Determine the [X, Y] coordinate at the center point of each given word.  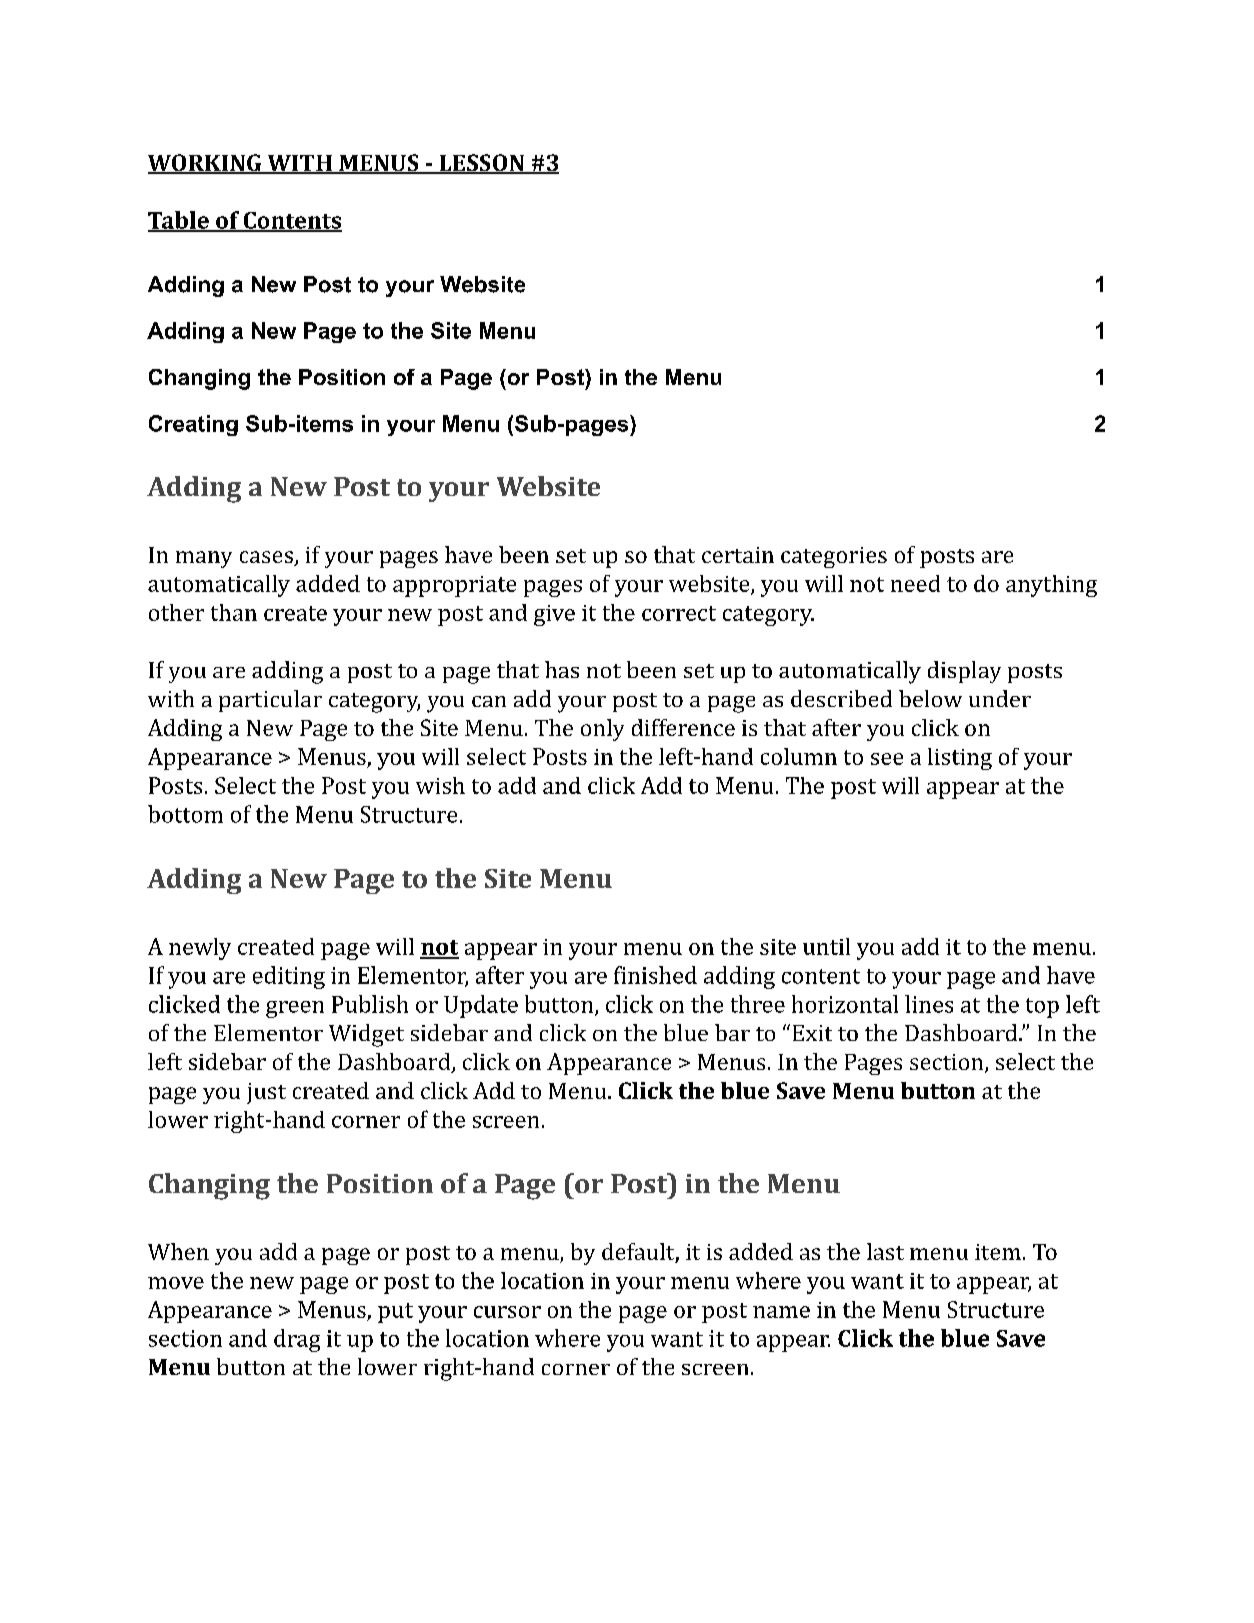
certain [738, 555]
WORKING [206, 164]
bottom [185, 814]
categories [834, 557]
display [964, 672]
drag [297, 1340]
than [234, 612]
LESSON [481, 164]
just [266, 1093]
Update [481, 1006]
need [915, 583]
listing [960, 759]
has [562, 669]
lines [929, 1004]
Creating [193, 425]
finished [655, 975]
